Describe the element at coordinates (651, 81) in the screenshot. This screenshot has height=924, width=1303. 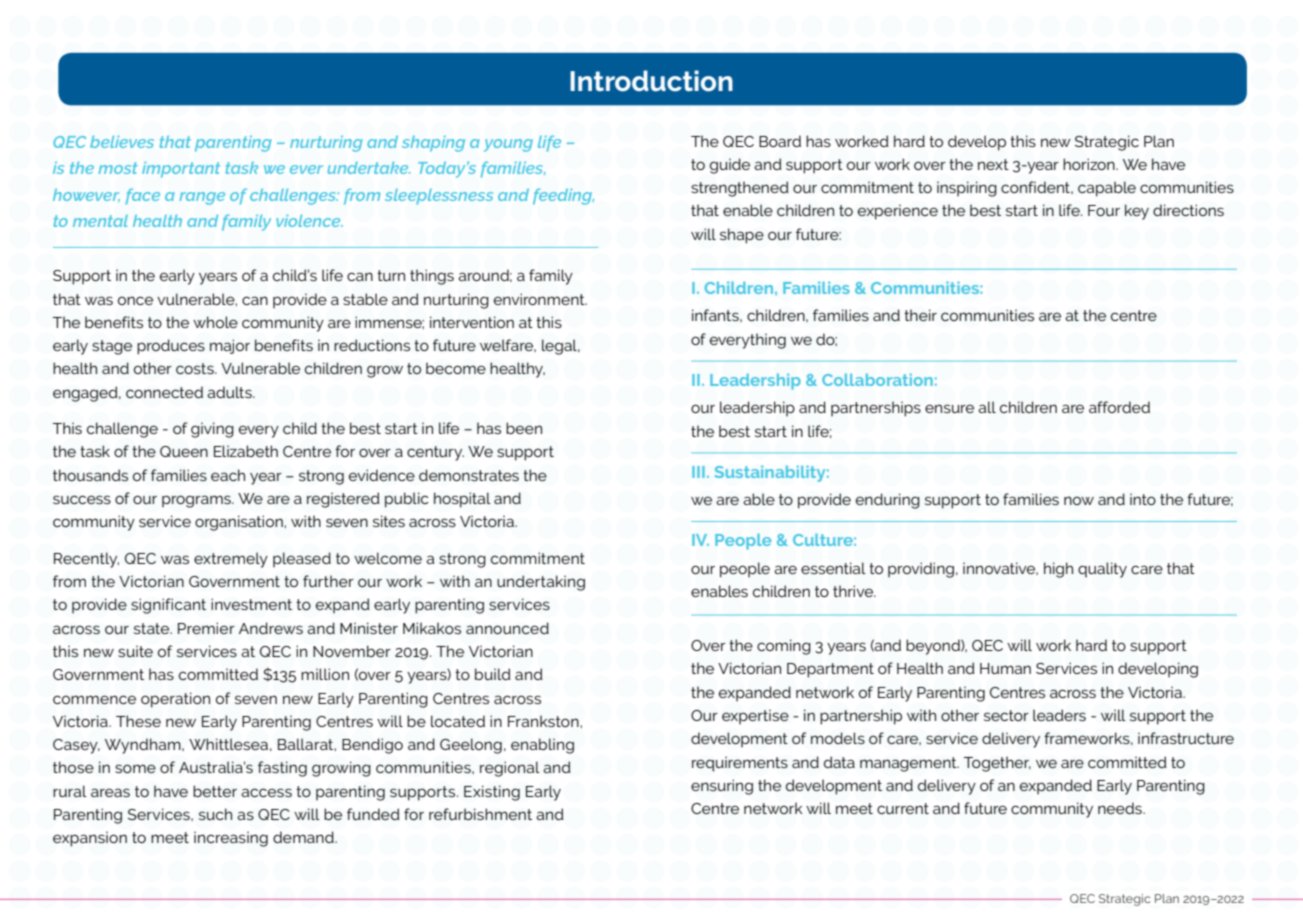
I see `Introduction` at that location.
